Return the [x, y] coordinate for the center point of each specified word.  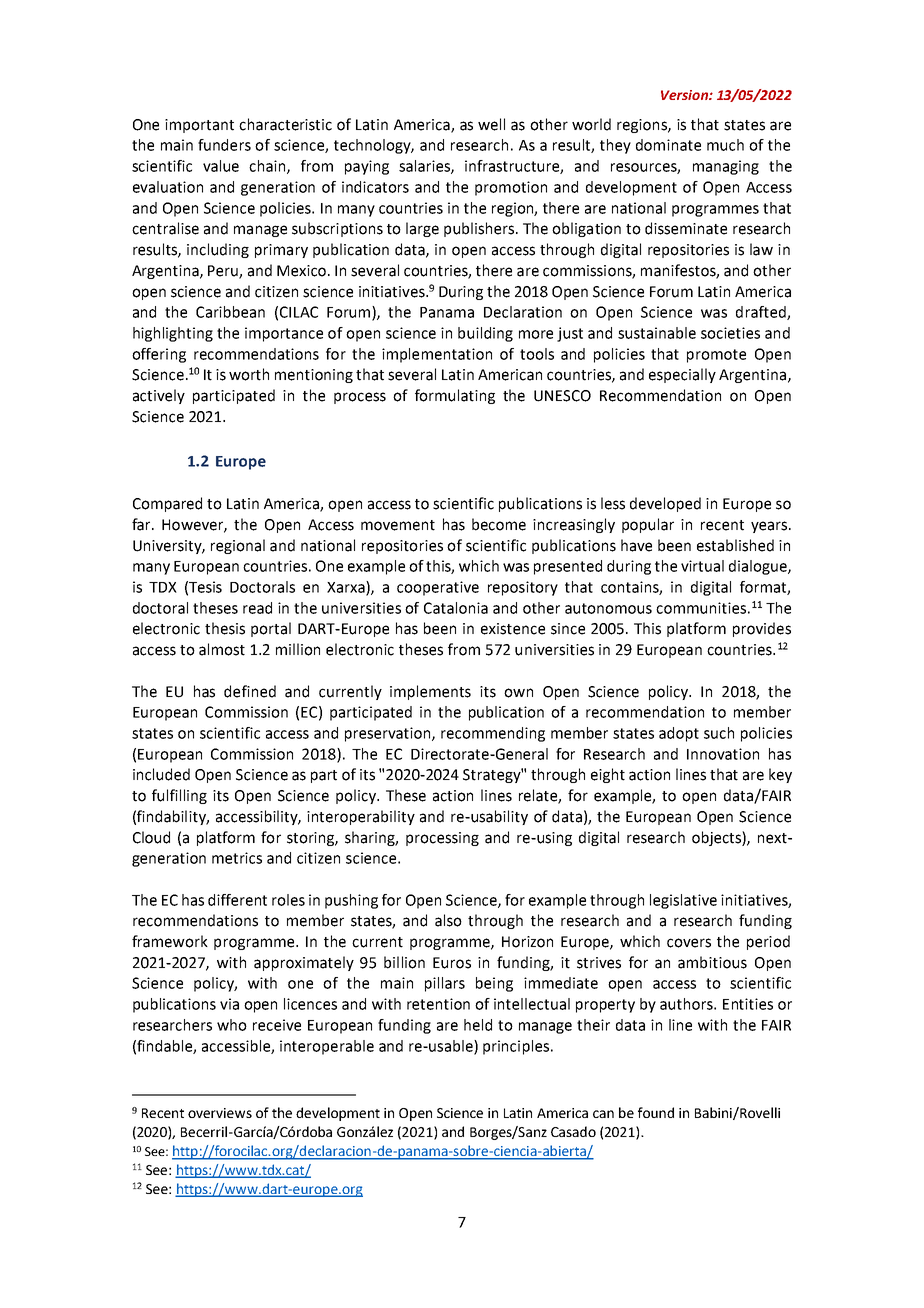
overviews [220, 1113]
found [656, 1112]
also [448, 920]
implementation [437, 355]
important [199, 126]
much [725, 145]
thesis [225, 628]
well [491, 124]
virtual [702, 566]
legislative [683, 901]
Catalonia [456, 608]
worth [249, 374]
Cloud [151, 837]
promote [716, 356]
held [478, 1025]
